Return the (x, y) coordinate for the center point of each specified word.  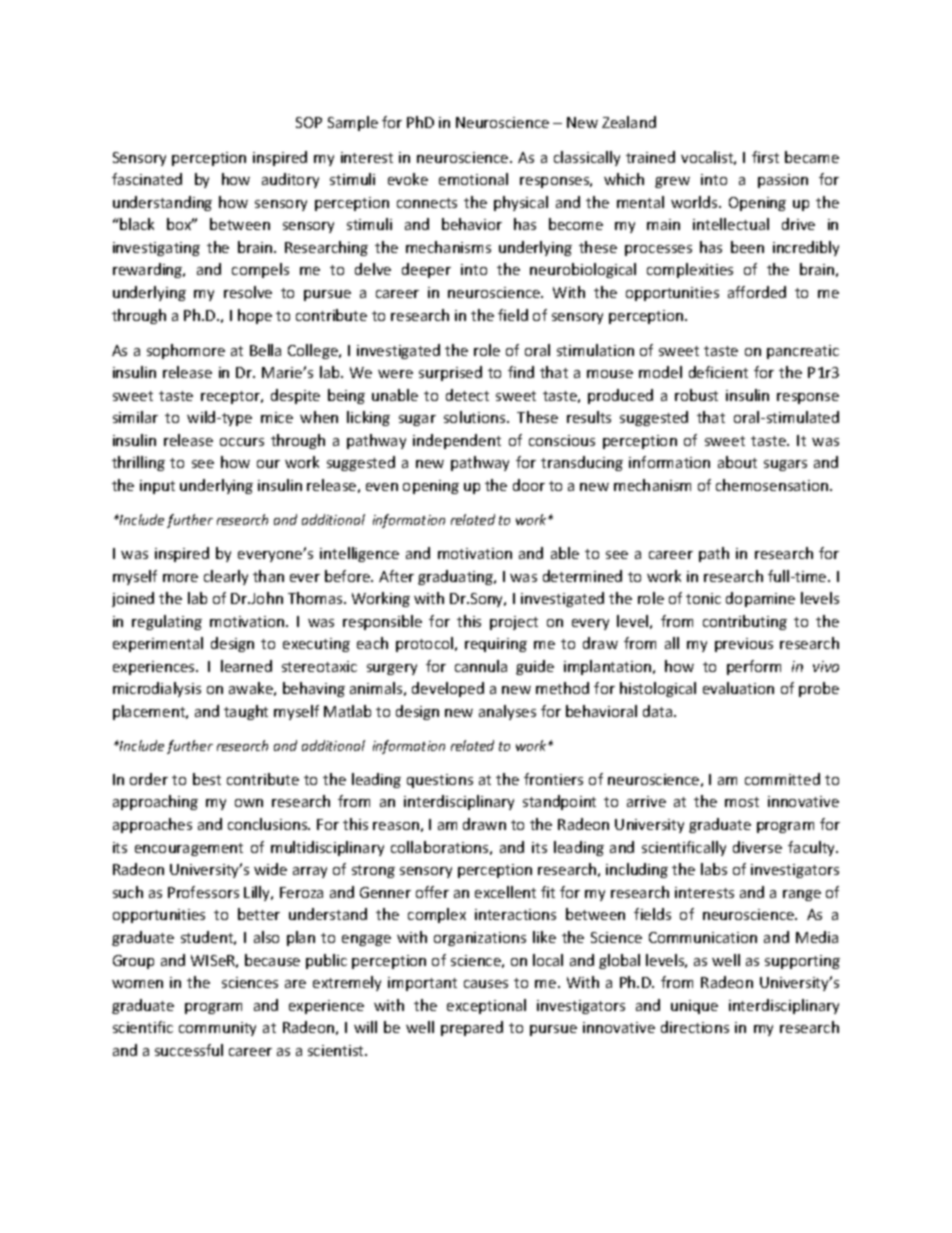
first (765, 157)
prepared (472, 1028)
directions (695, 1027)
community (217, 1029)
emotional (473, 179)
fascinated (147, 179)
